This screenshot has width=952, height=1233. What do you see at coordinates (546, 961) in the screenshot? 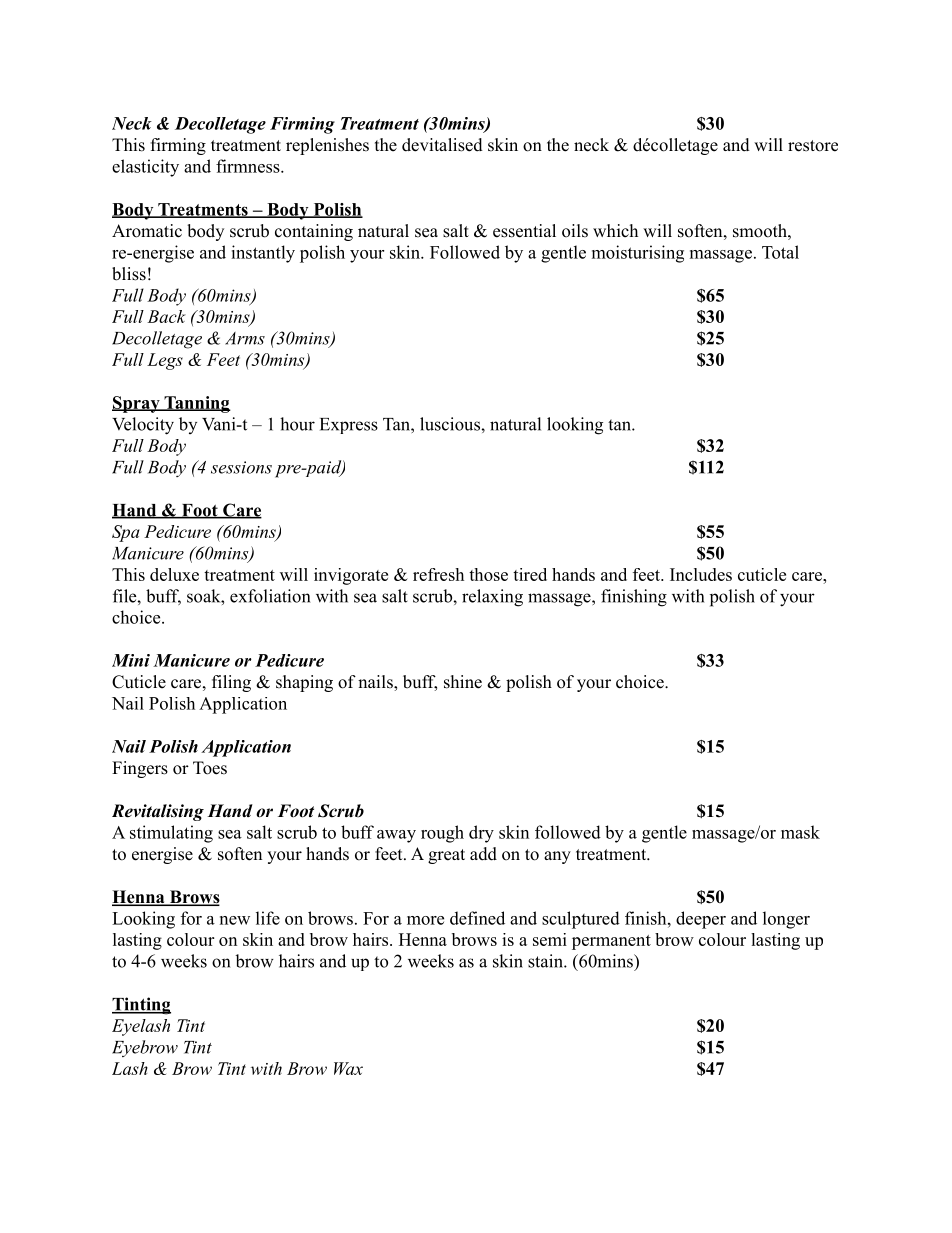
I see `stain` at bounding box center [546, 961].
